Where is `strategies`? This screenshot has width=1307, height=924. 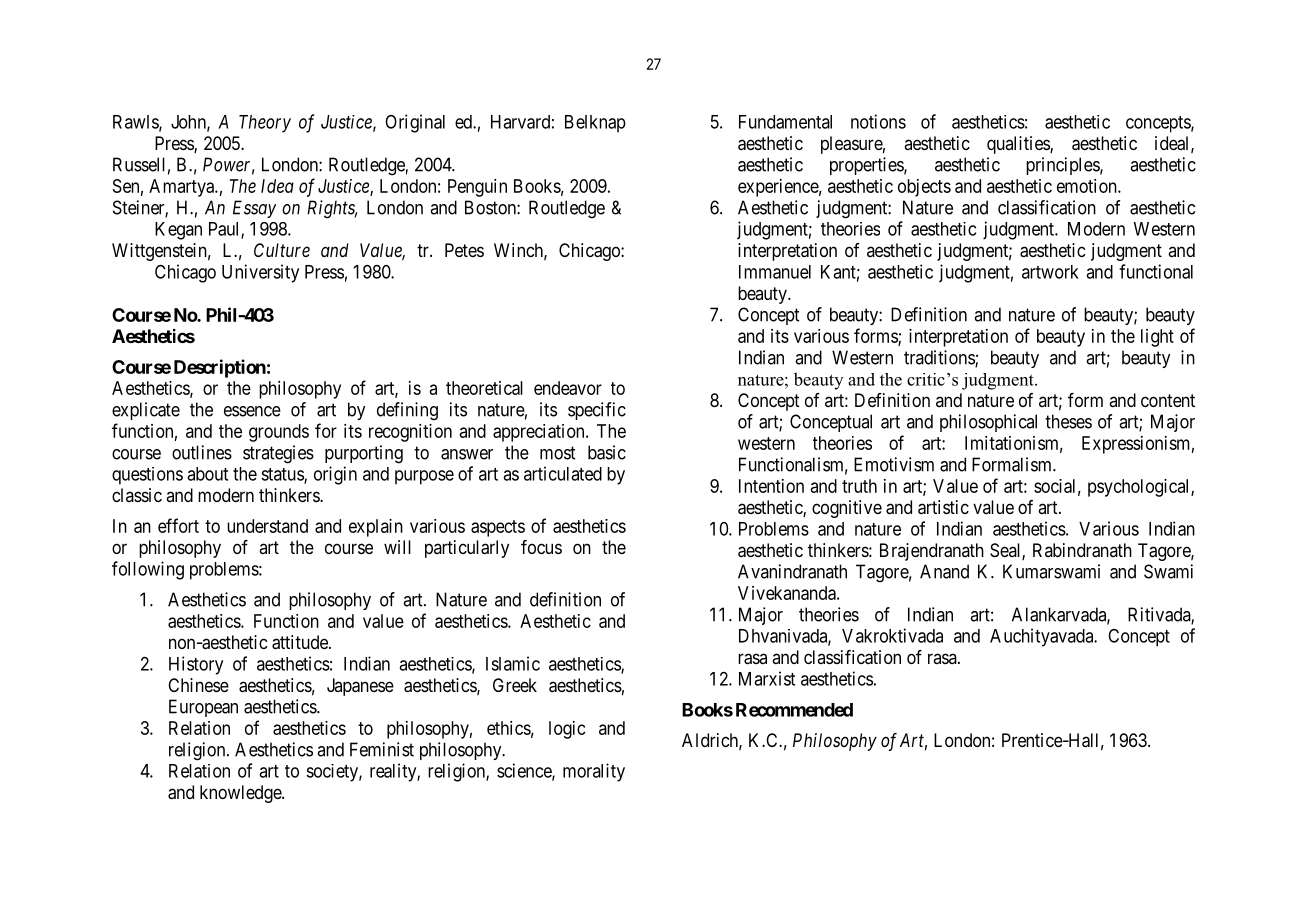
strategies is located at coordinates (278, 454).
